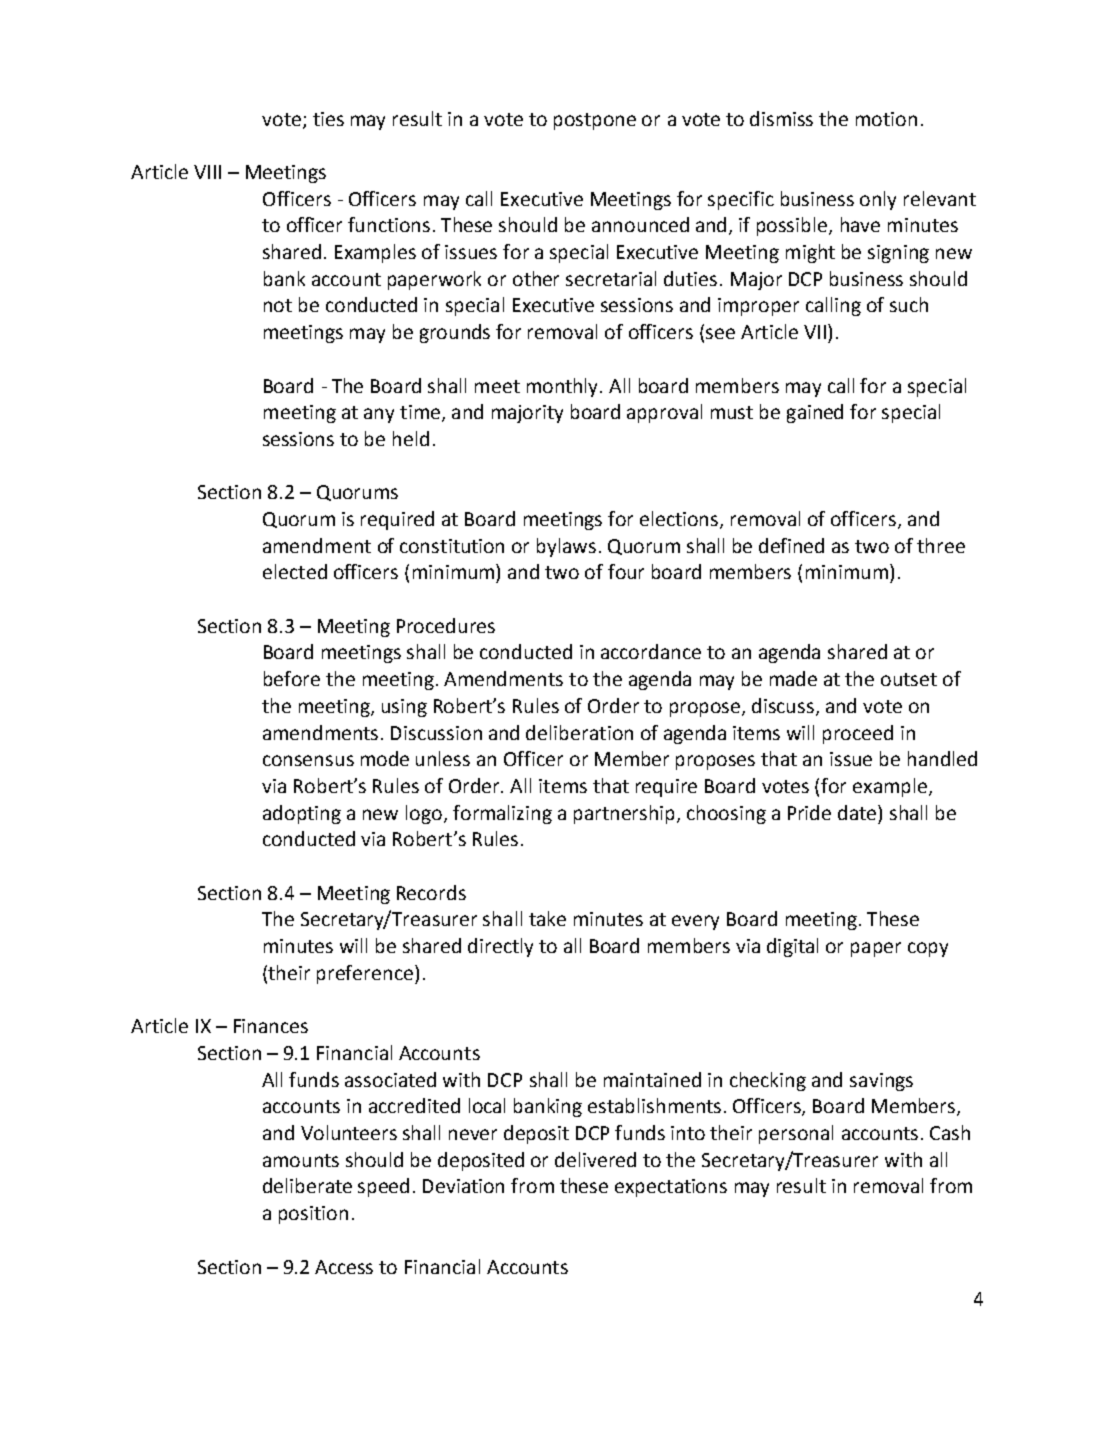 The image size is (1115, 1443). Describe the element at coordinates (791, 545) in the screenshot. I see `defined` at that location.
